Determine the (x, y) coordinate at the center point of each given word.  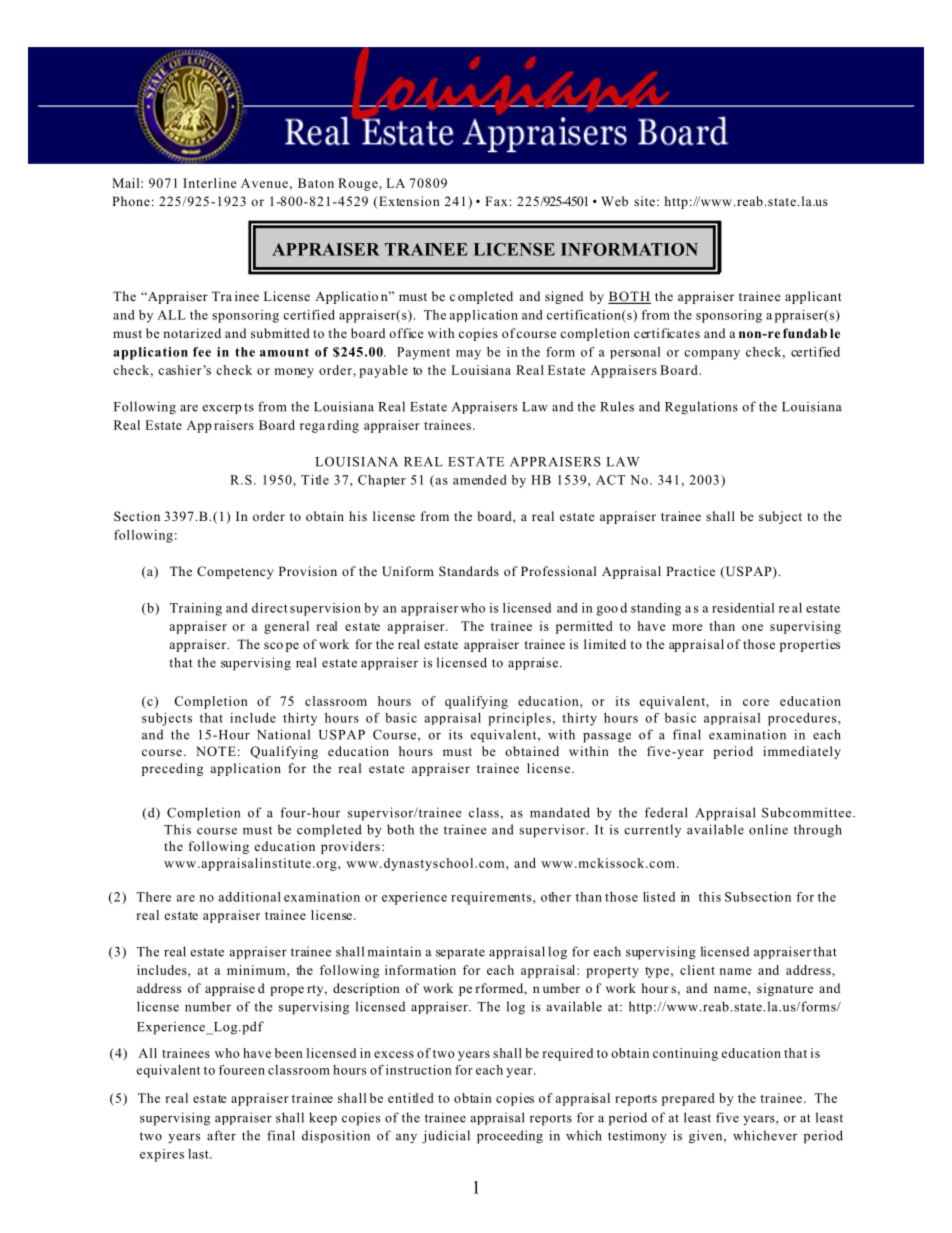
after (221, 1135)
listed (659, 897)
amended (479, 480)
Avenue (264, 183)
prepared (688, 1099)
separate (460, 953)
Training (196, 609)
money (294, 373)
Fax (497, 201)
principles (519, 719)
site (644, 201)
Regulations (701, 408)
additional (250, 897)
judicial (446, 1137)
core (756, 702)
